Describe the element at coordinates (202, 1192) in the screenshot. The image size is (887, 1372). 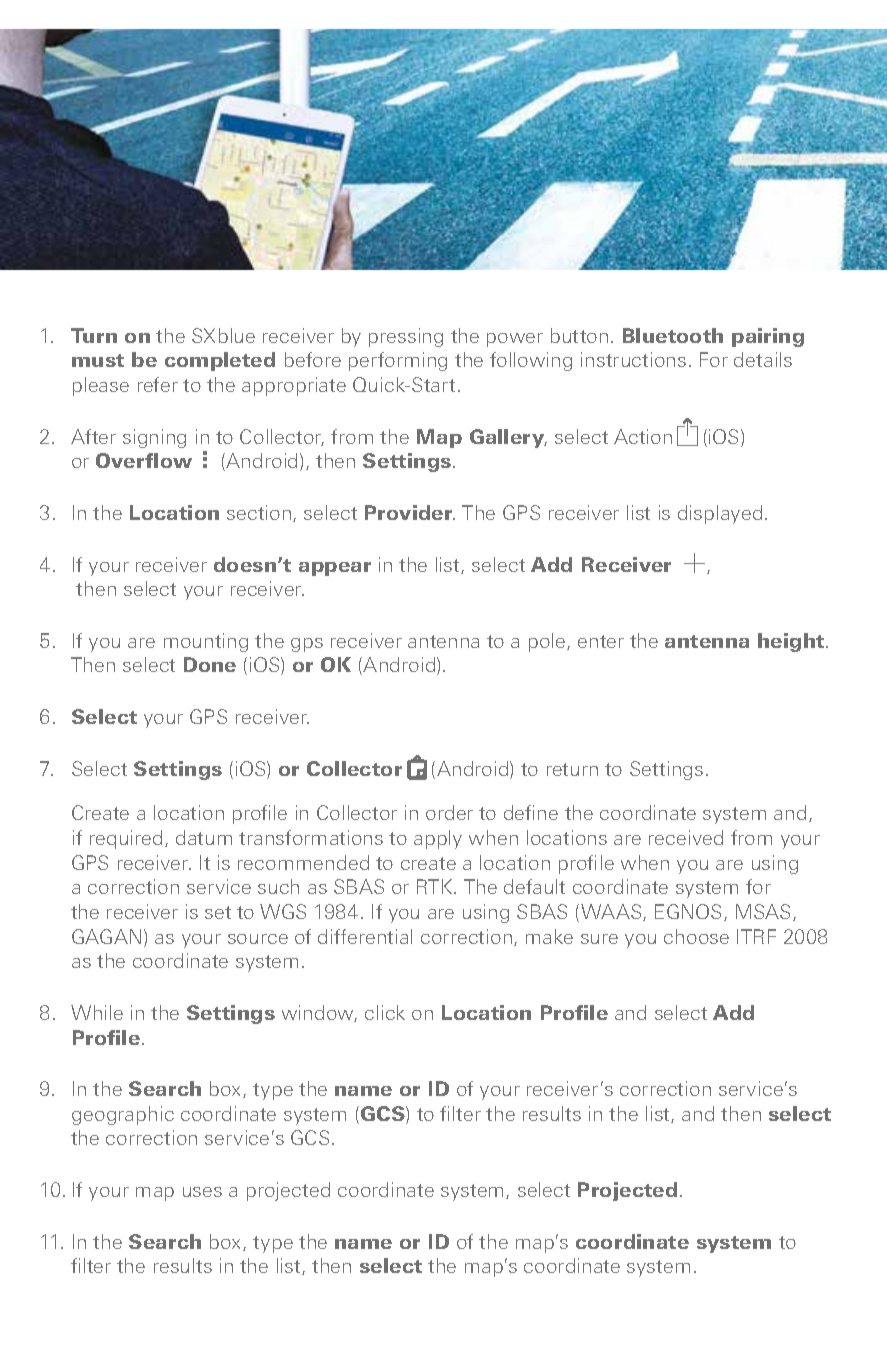
I see `uses` at that location.
